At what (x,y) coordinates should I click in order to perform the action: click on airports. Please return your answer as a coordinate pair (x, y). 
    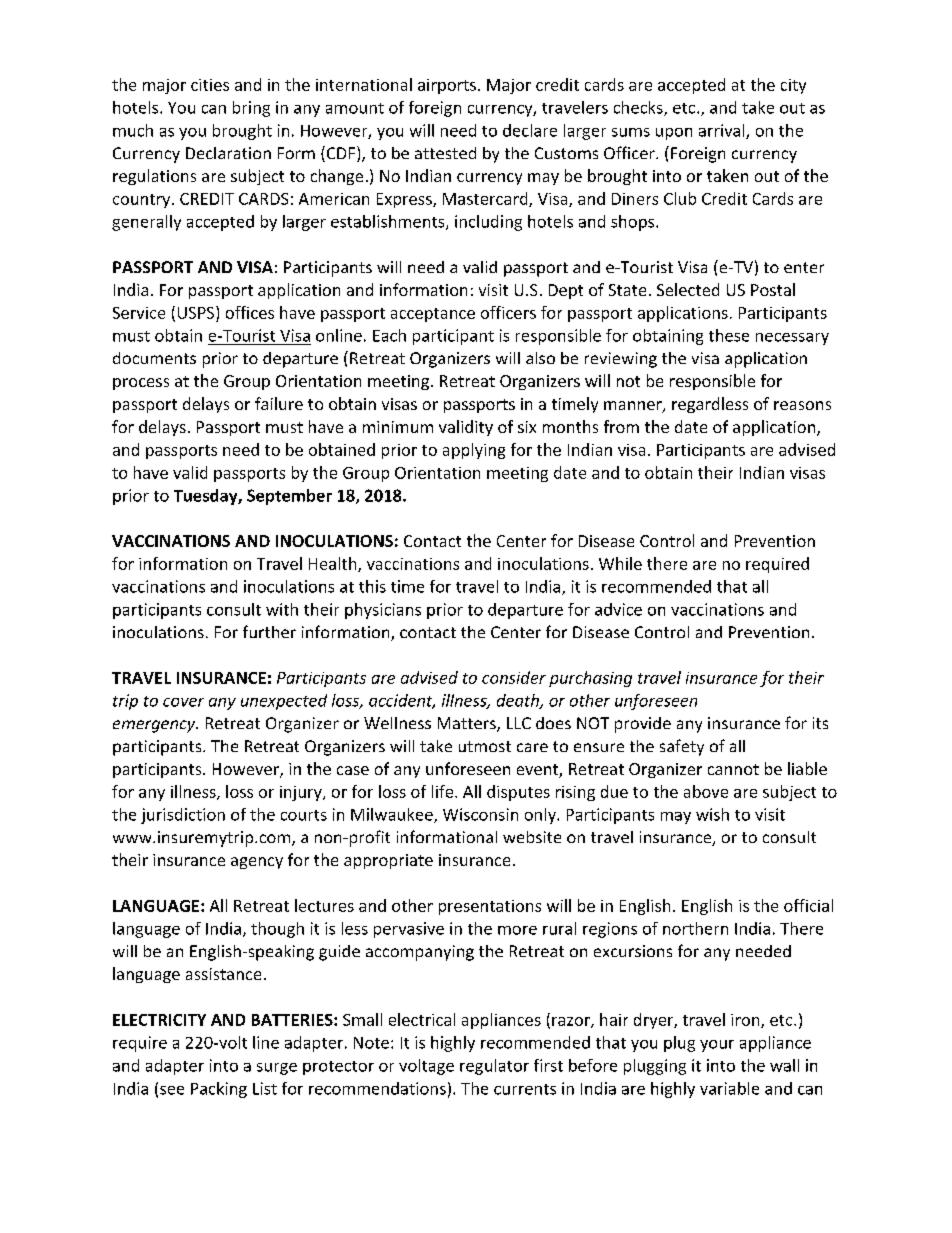
    Looking at the image, I should click on (447, 86).
